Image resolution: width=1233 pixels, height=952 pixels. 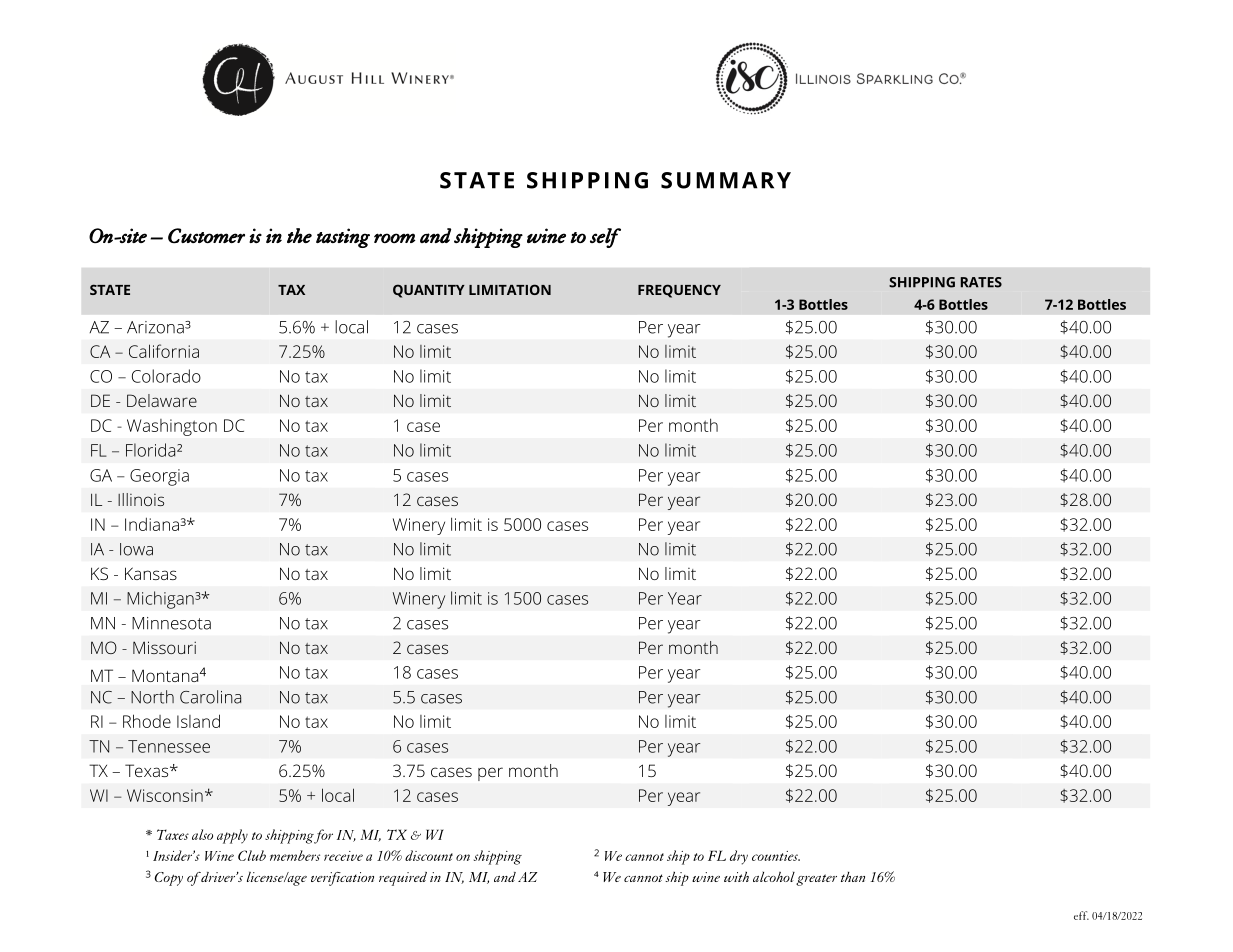 I want to click on Washington, so click(x=172, y=427).
